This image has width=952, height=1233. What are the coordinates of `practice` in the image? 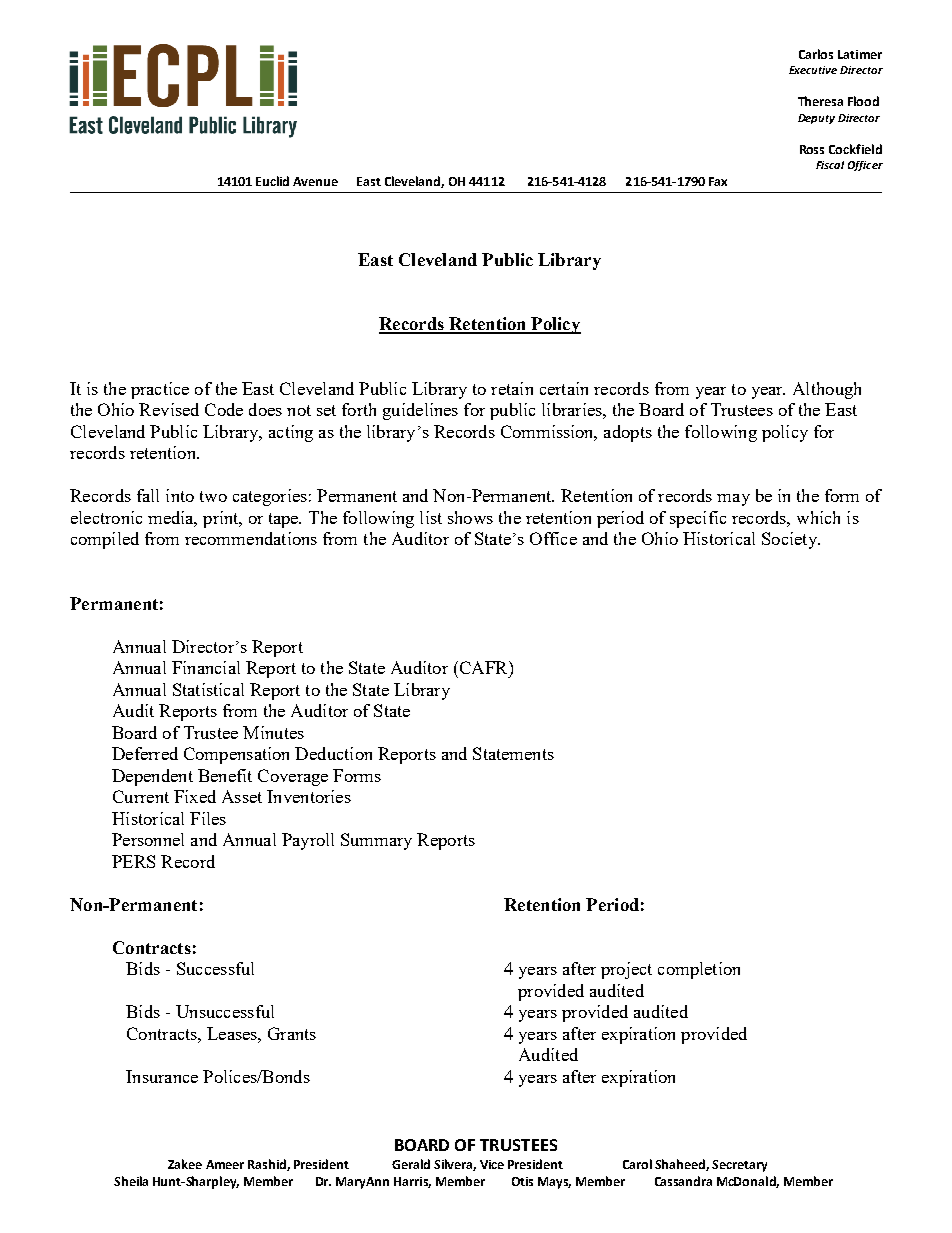 It's located at (160, 390).
